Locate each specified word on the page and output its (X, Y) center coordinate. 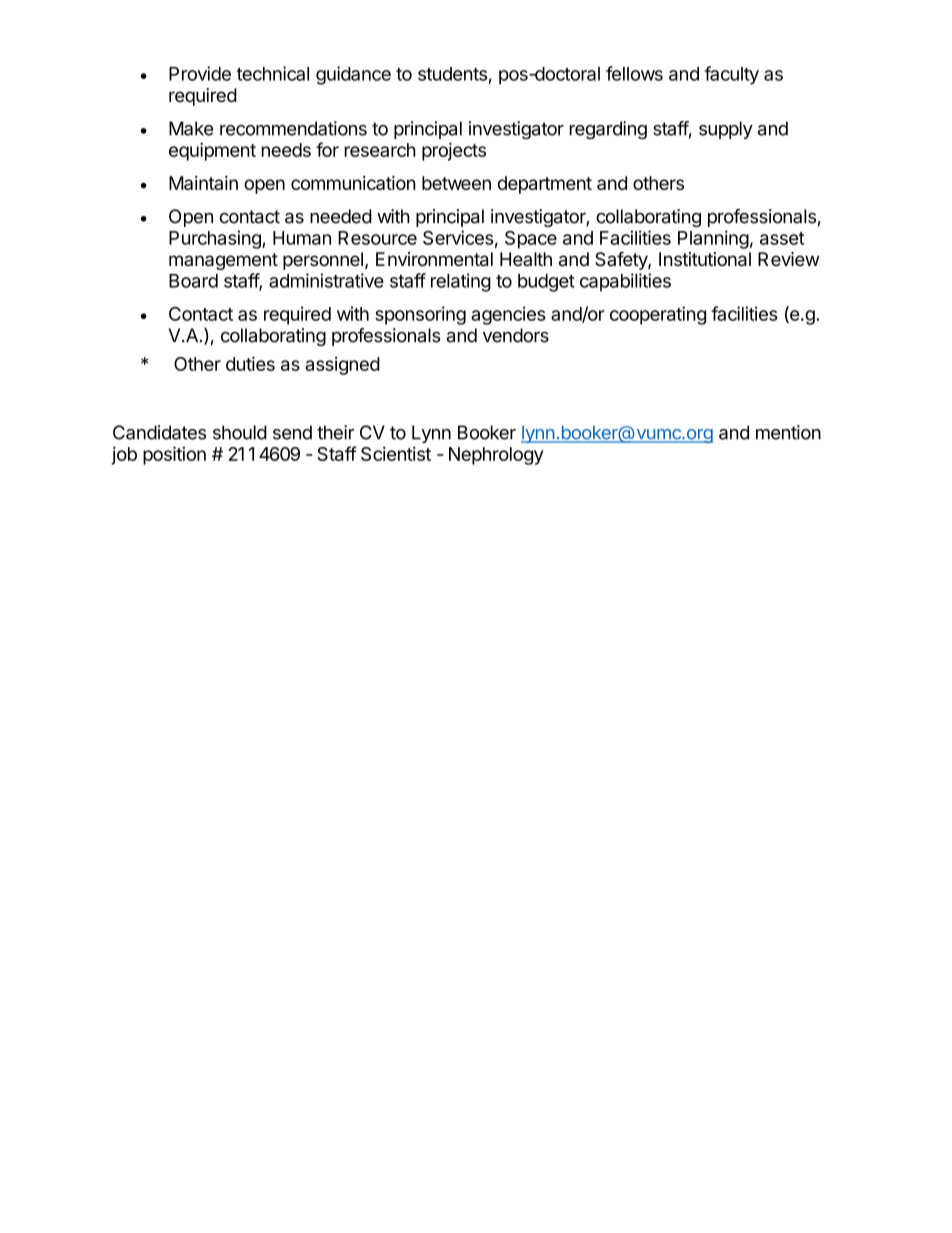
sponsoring (420, 315)
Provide (200, 73)
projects (454, 151)
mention (788, 432)
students (452, 74)
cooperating (658, 315)
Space (531, 240)
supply (726, 130)
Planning (713, 239)
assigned (342, 366)
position (174, 455)
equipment (212, 151)
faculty (731, 75)
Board (193, 281)
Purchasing (216, 239)
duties (250, 363)
